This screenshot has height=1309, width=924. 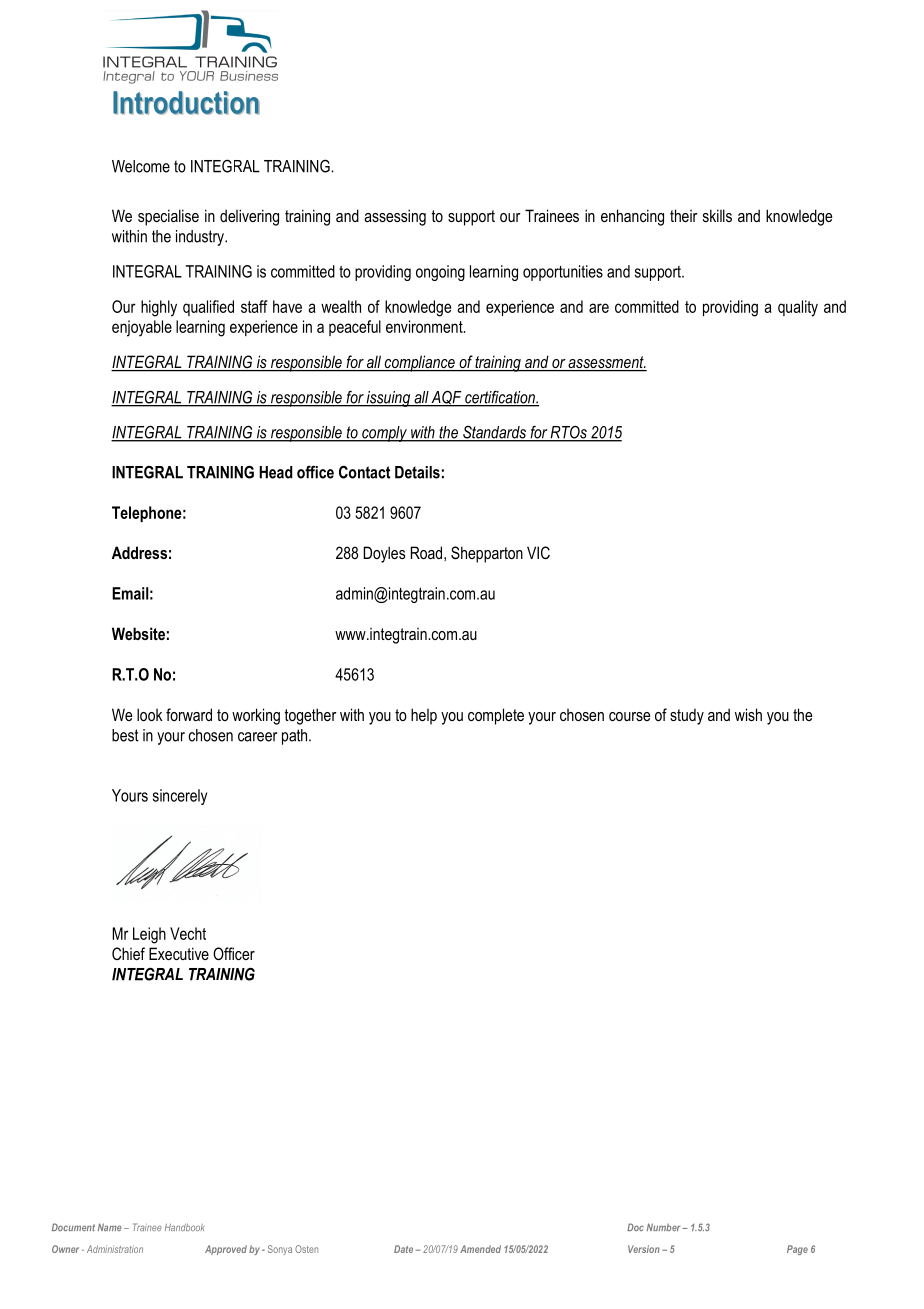 I want to click on Handbook, so click(x=184, y=1227).
